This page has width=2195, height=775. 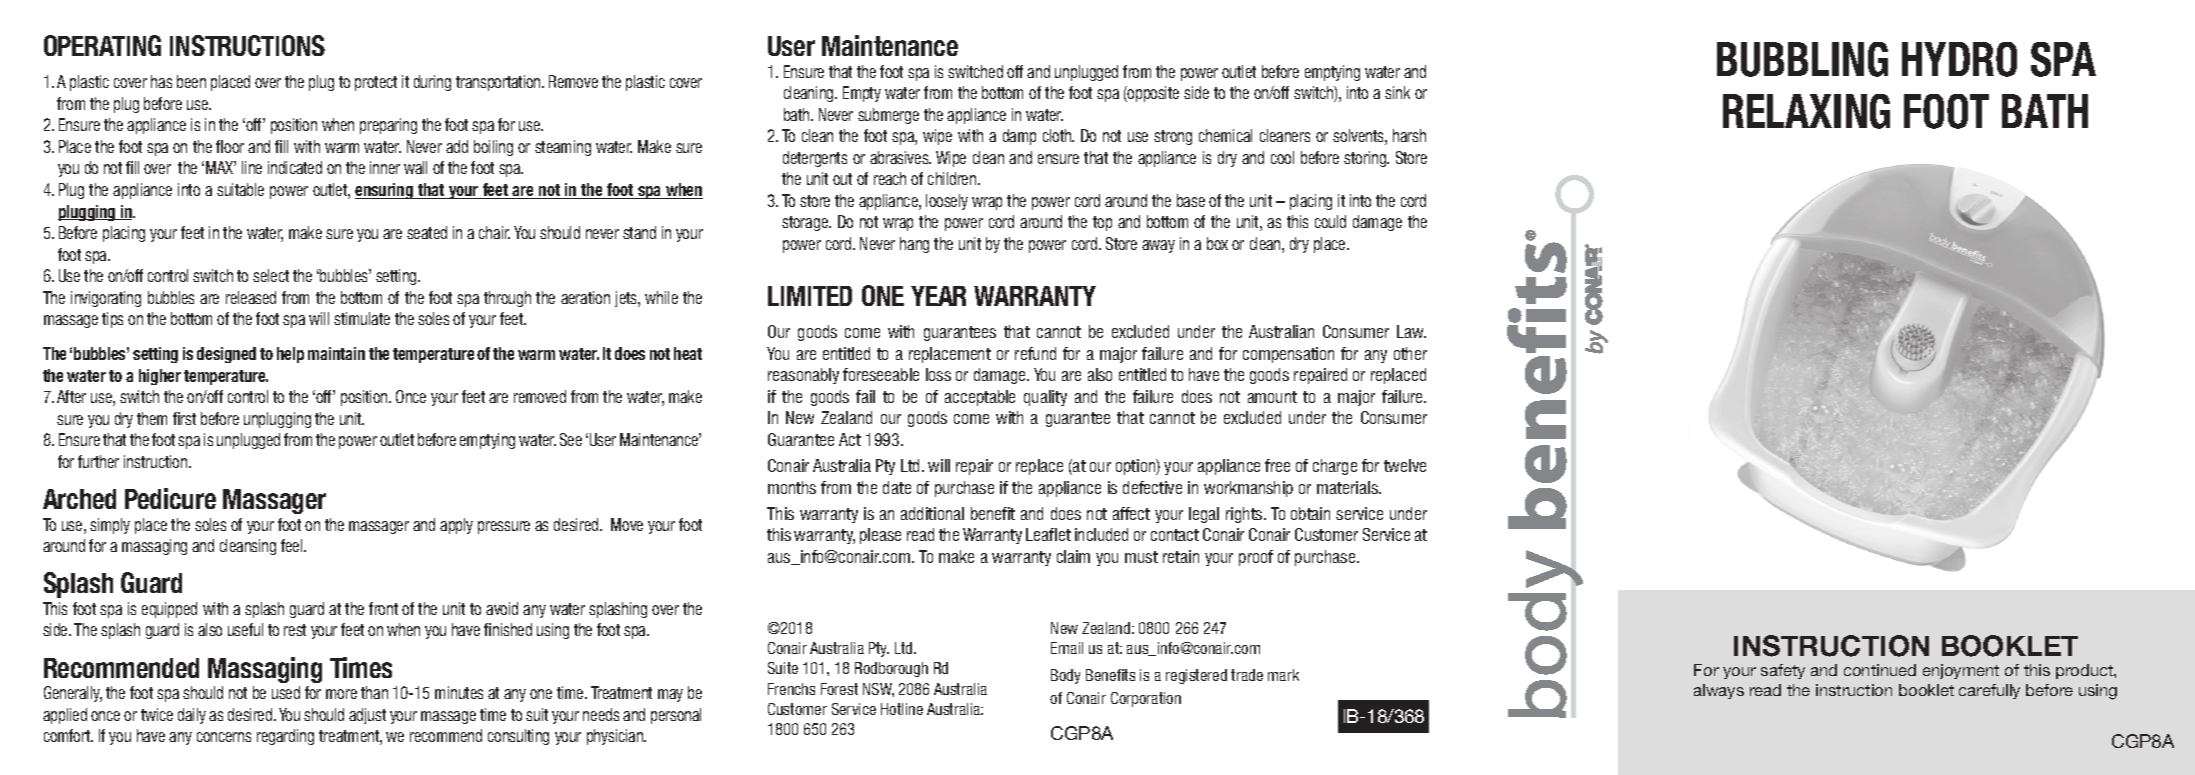 What do you see at coordinates (1073, 556) in the page?
I see `claim` at bounding box center [1073, 556].
